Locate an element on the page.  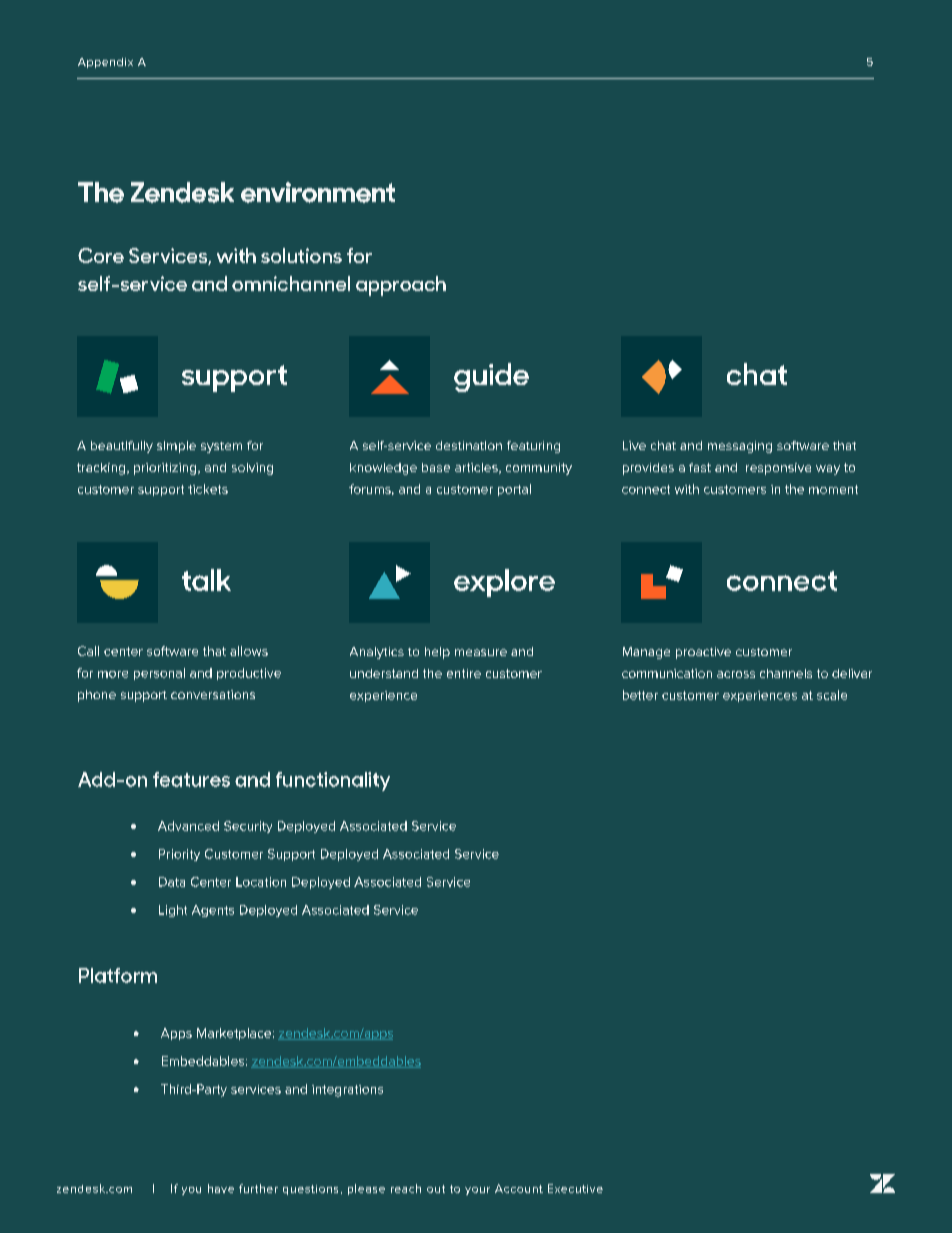
personal is located at coordinates (159, 674).
